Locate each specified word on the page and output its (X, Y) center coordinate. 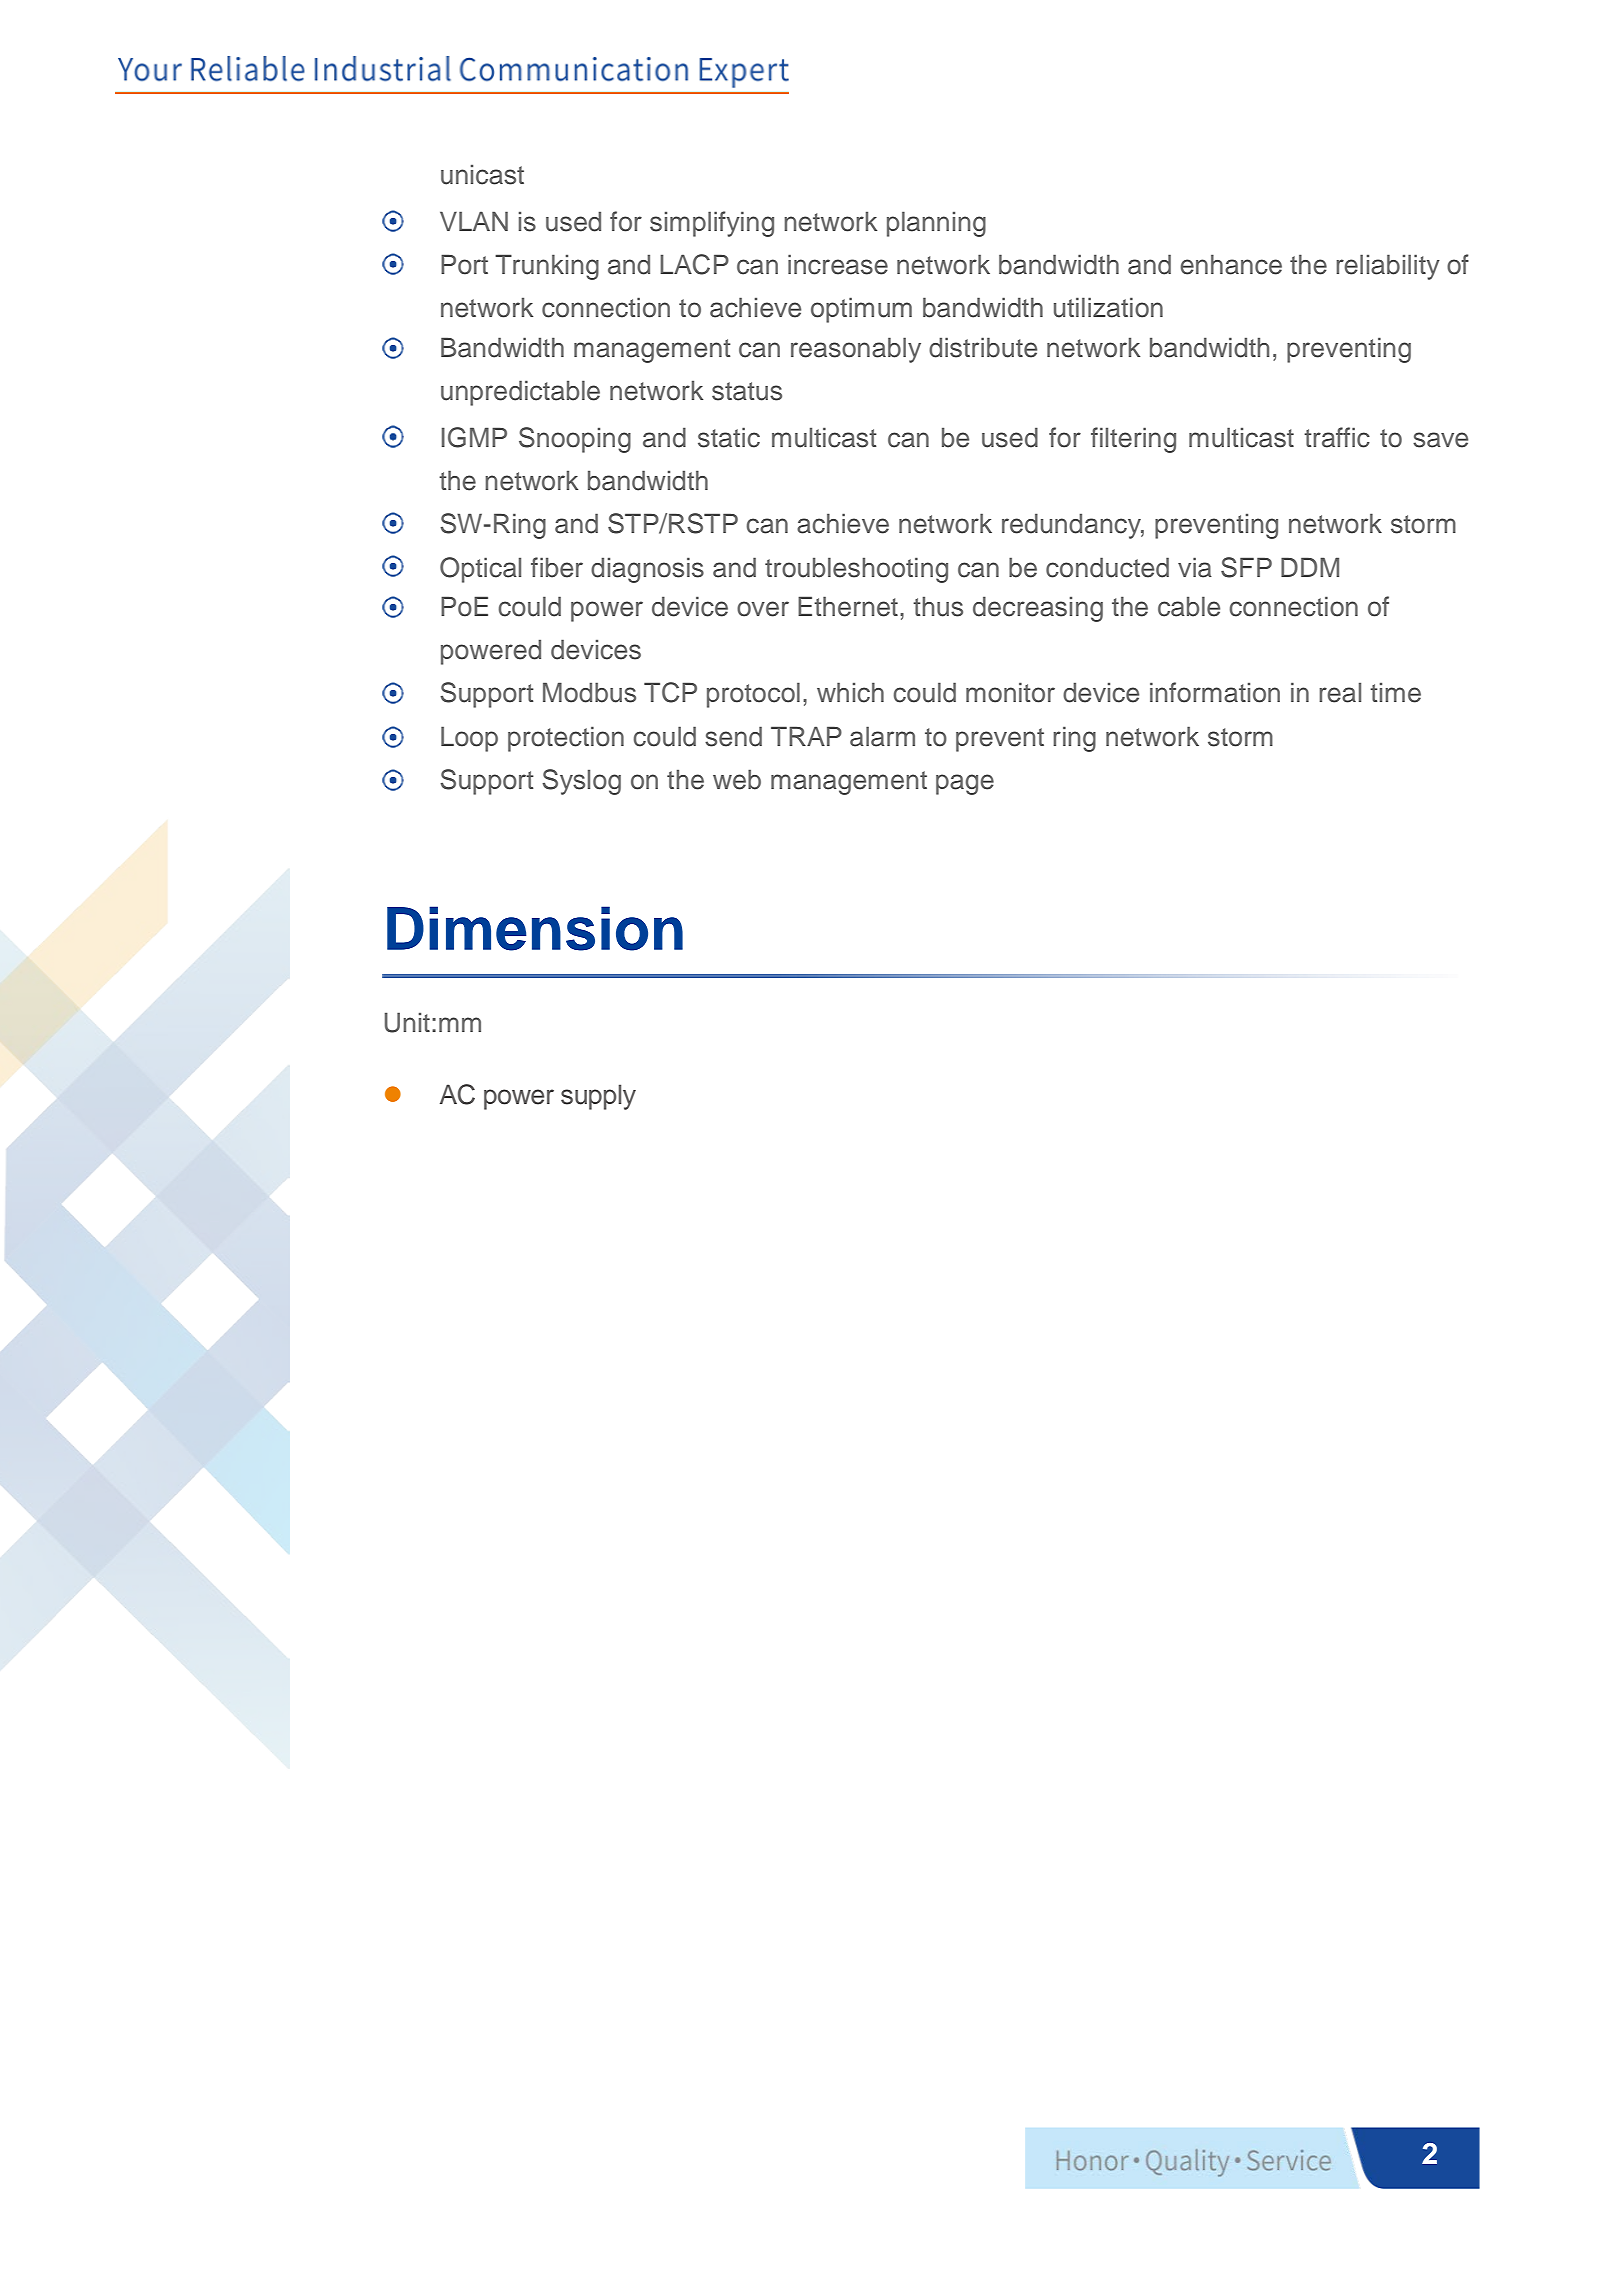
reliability (1388, 267)
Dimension (535, 928)
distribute (983, 347)
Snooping (575, 440)
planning (936, 224)
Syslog (581, 782)
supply (598, 1097)
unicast (482, 174)
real (1340, 692)
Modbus (589, 692)
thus (938, 606)
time (1395, 692)
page (965, 784)
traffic (1337, 437)
